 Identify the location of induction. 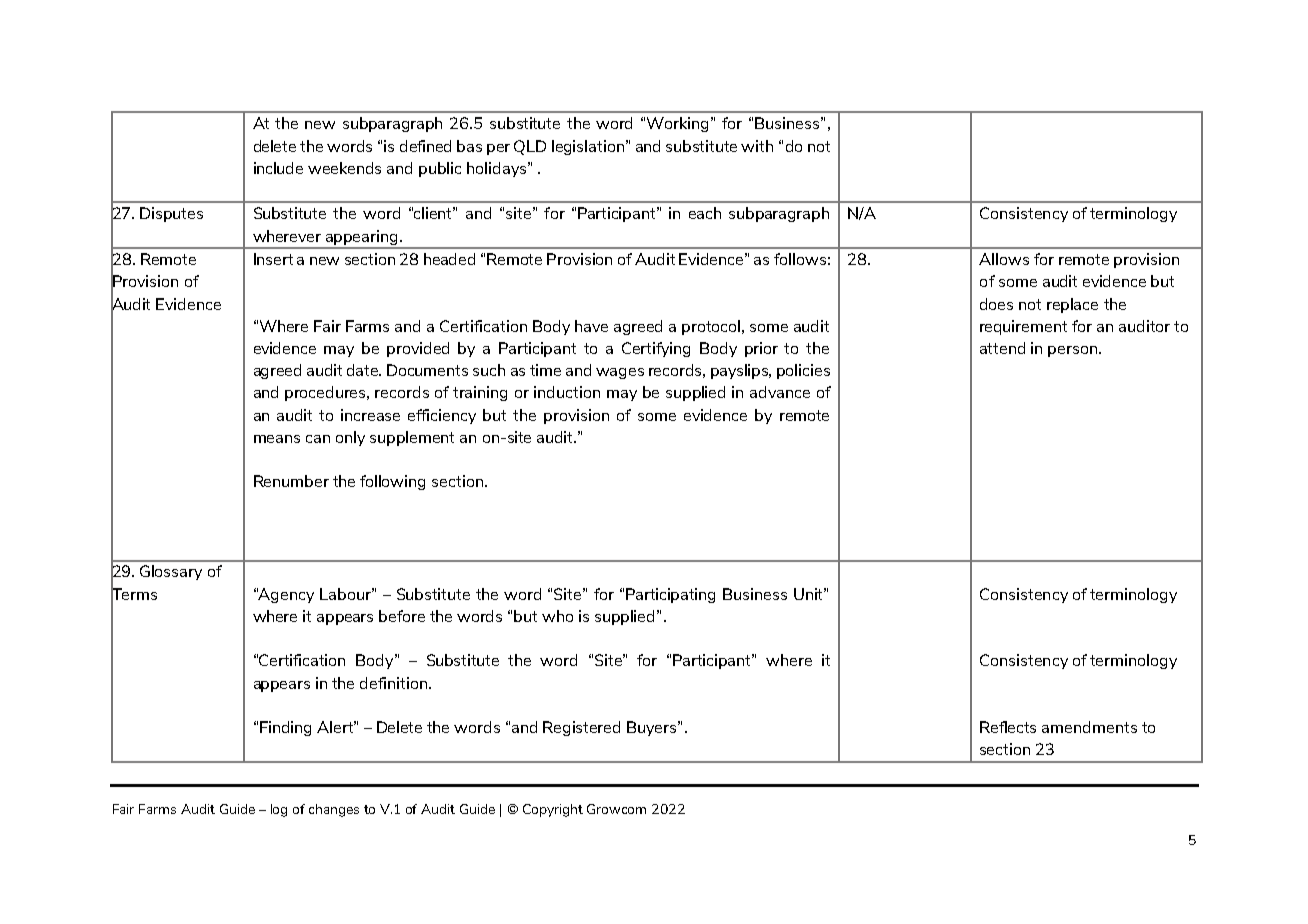
(567, 392).
